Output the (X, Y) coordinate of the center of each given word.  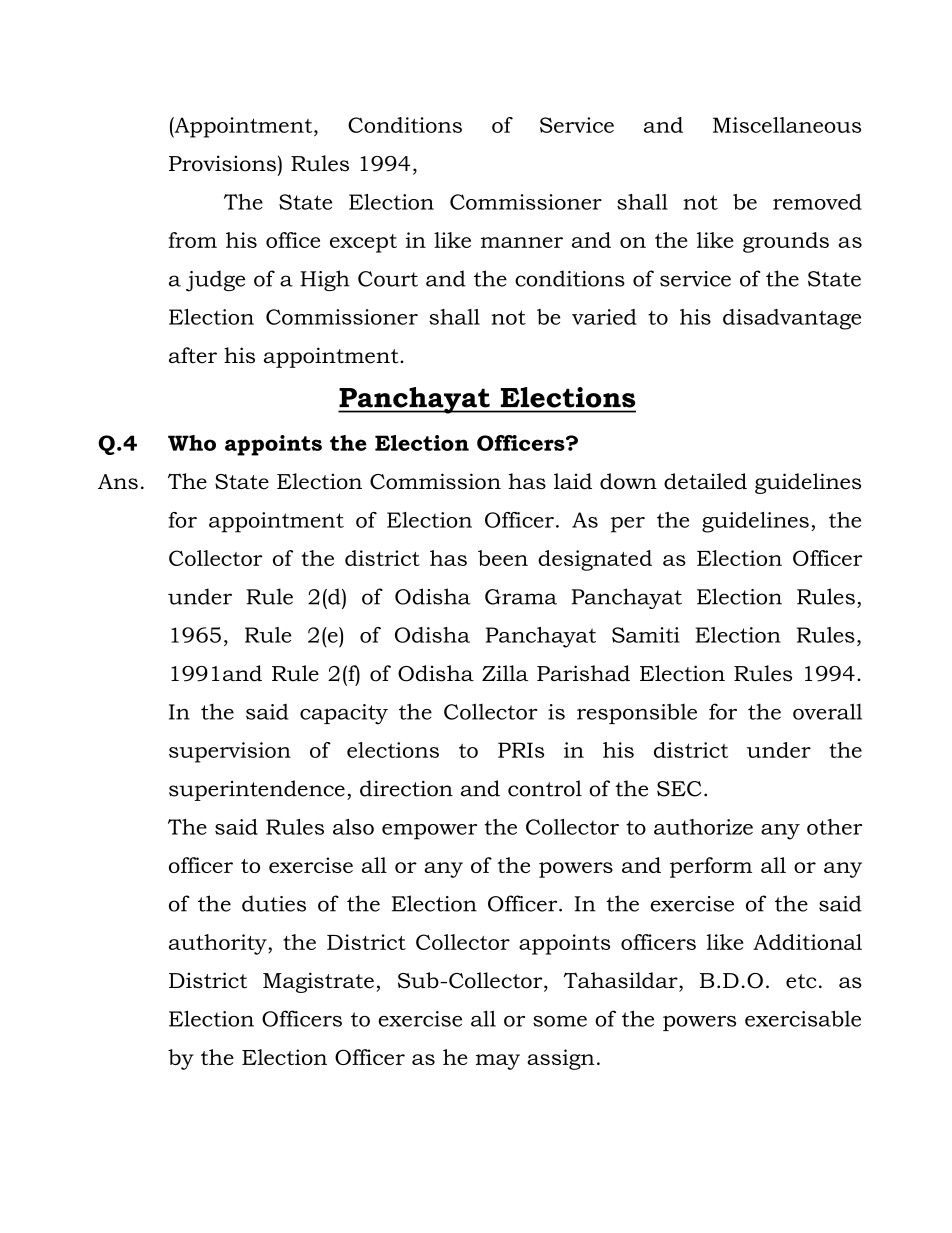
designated (595, 560)
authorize (703, 827)
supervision (230, 752)
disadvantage (792, 319)
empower (429, 832)
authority (219, 944)
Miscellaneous (787, 125)
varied (604, 317)
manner (522, 242)
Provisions (222, 163)
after (193, 355)
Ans (118, 482)
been (503, 558)
